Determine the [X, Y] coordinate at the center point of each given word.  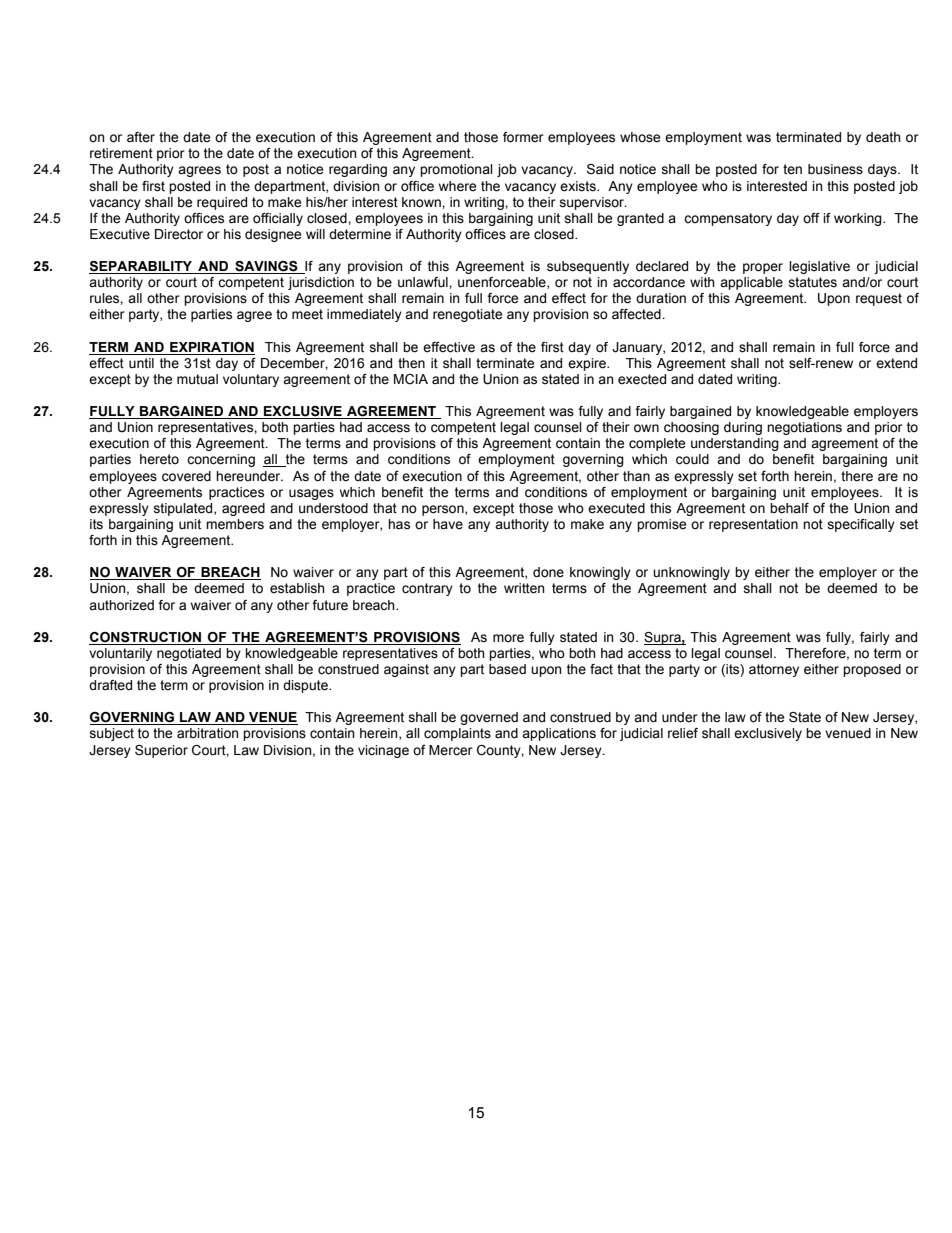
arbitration [208, 733]
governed [489, 718]
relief [683, 733]
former [523, 137]
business [835, 169]
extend [896, 363]
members [235, 524]
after [141, 137]
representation [753, 525]
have [448, 524]
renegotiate [467, 315]
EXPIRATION [211, 348]
